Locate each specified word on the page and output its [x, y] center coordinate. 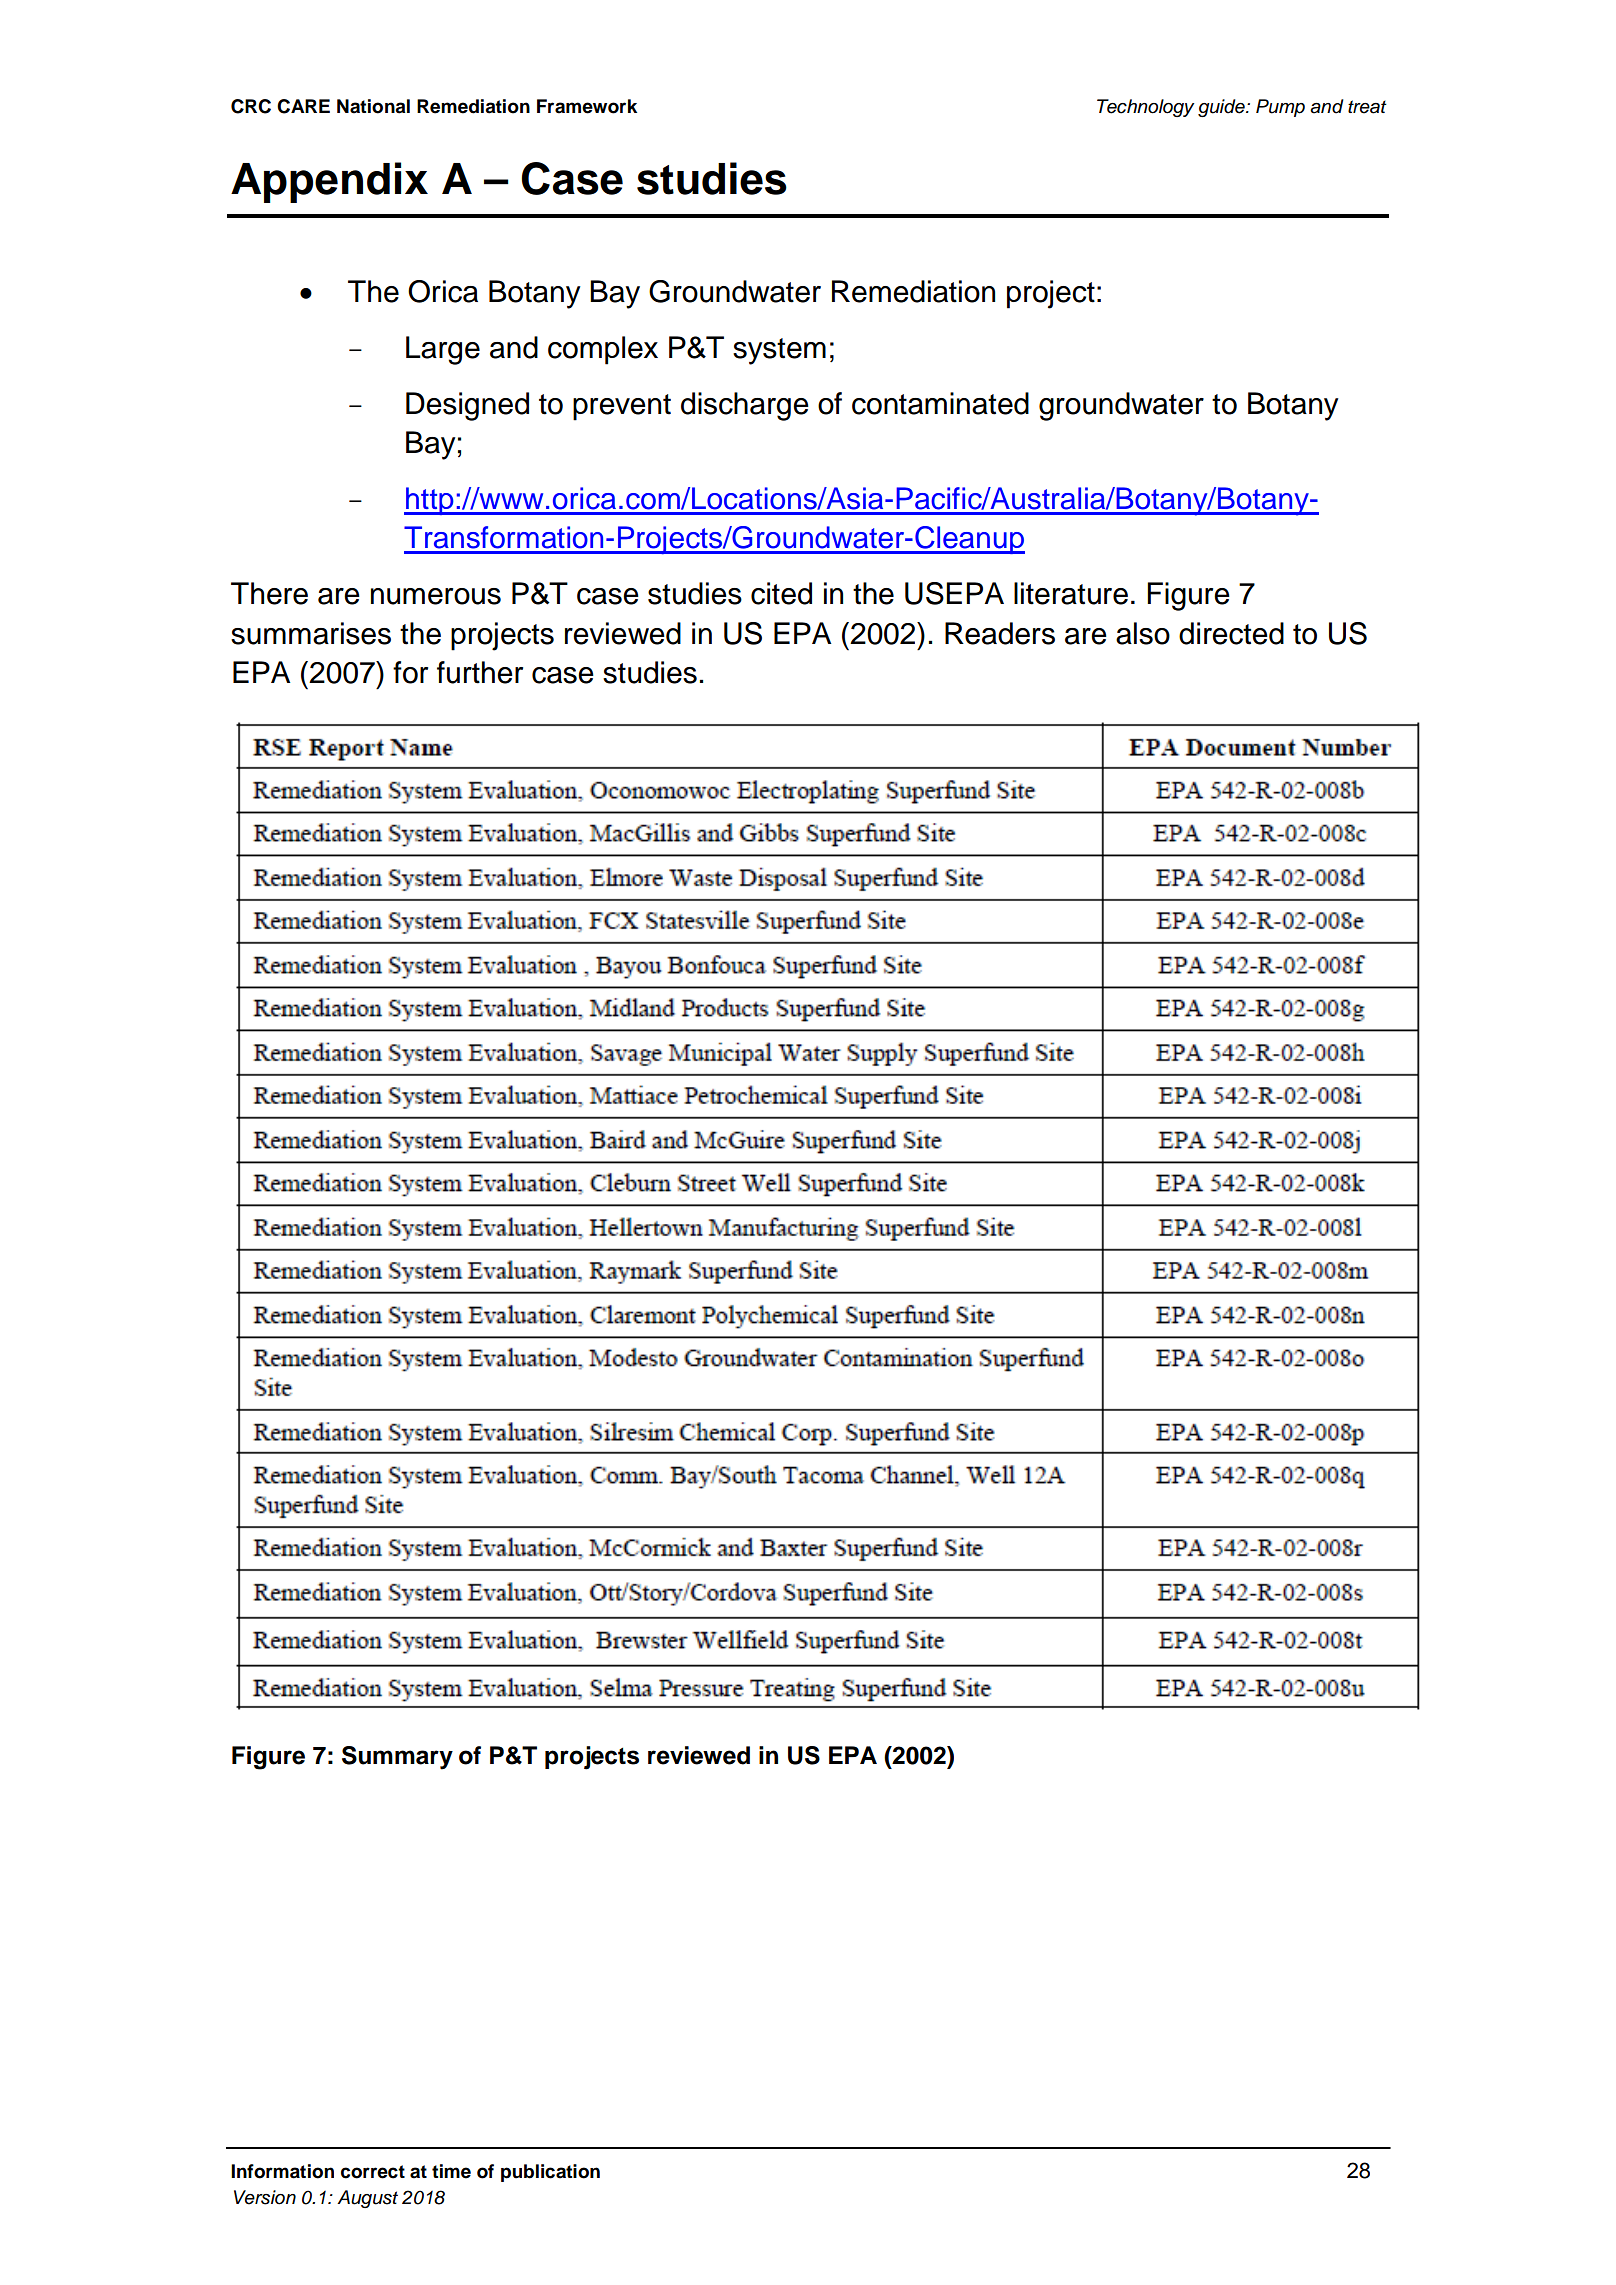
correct [373, 2172]
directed [1231, 633]
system [779, 351]
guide [1222, 108]
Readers [1000, 633]
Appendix [329, 182]
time [451, 2171]
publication [550, 2173]
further [480, 672]
